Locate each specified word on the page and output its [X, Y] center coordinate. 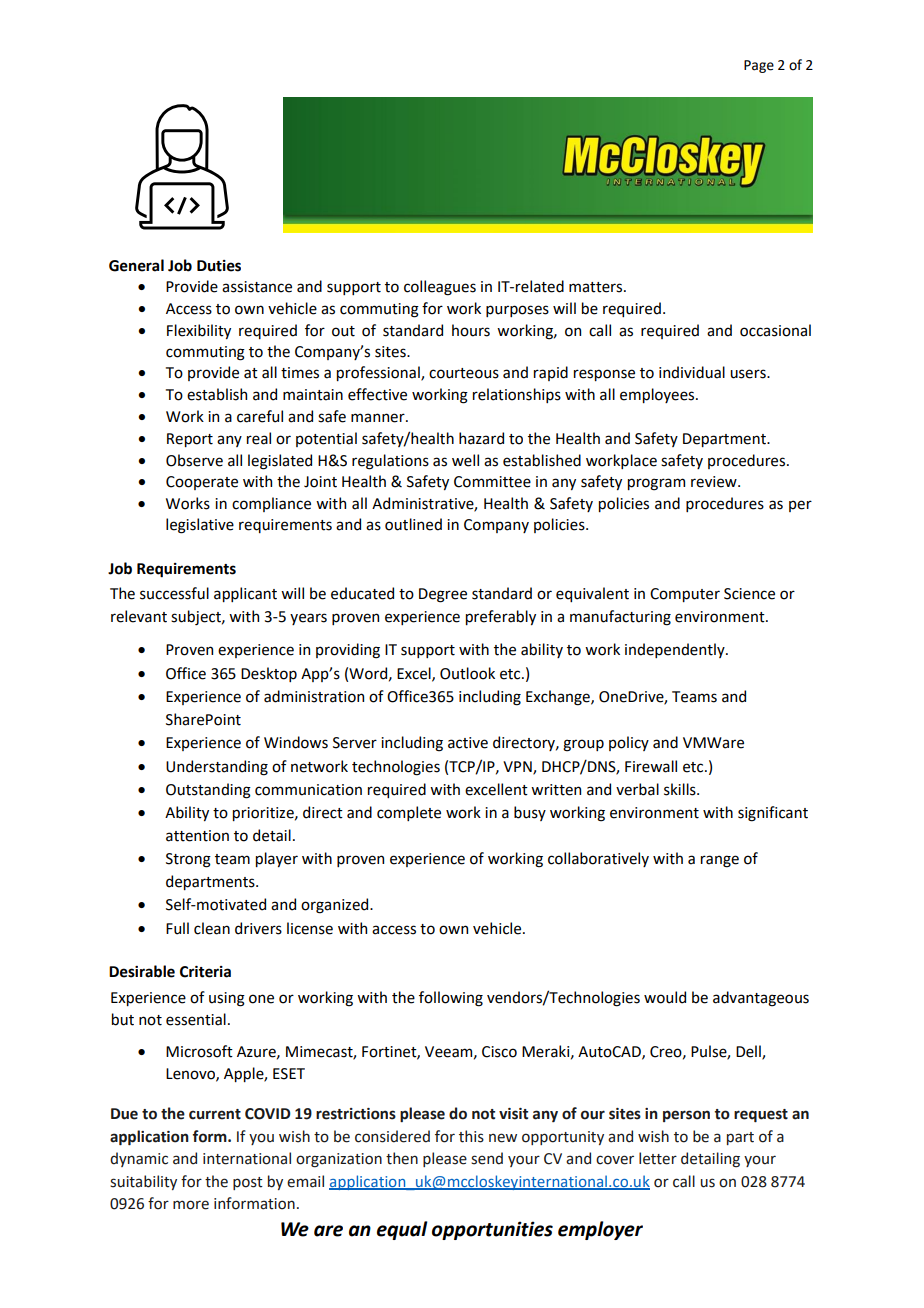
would [665, 997]
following [451, 999]
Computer [685, 595]
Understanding [217, 768]
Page [759, 66]
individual [692, 372]
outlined [413, 524]
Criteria [205, 972]
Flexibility [199, 331]
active [468, 743]
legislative [200, 526]
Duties [219, 266]
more [191, 1205]
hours [471, 330]
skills [681, 789]
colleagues [440, 288]
